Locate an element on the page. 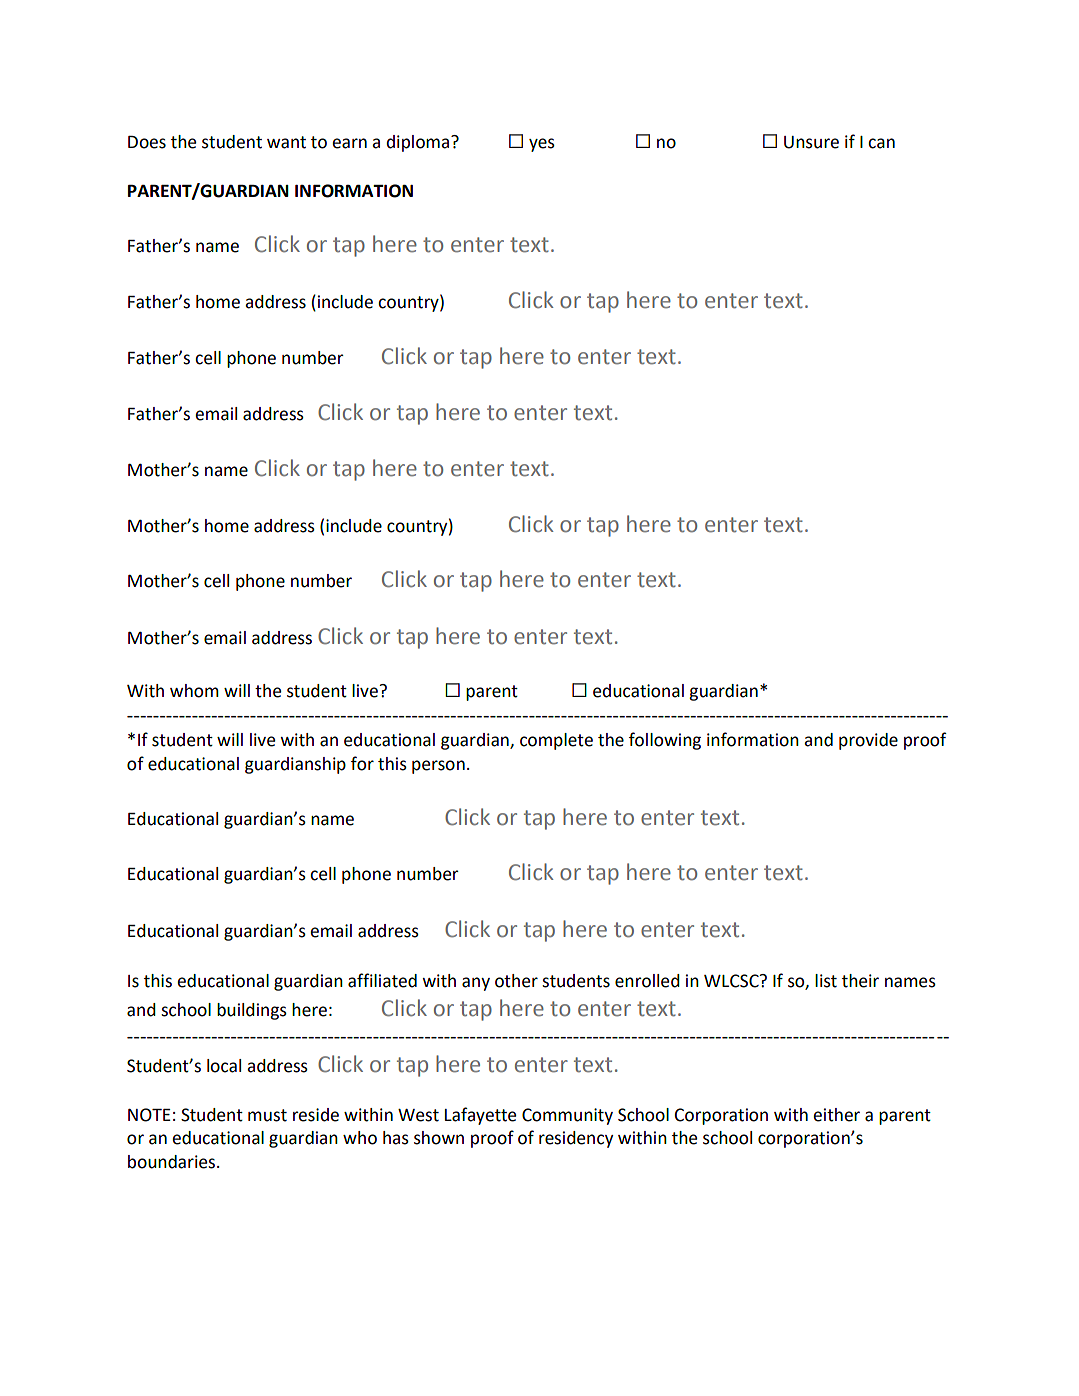 The image size is (1079, 1396). can is located at coordinates (881, 143).
